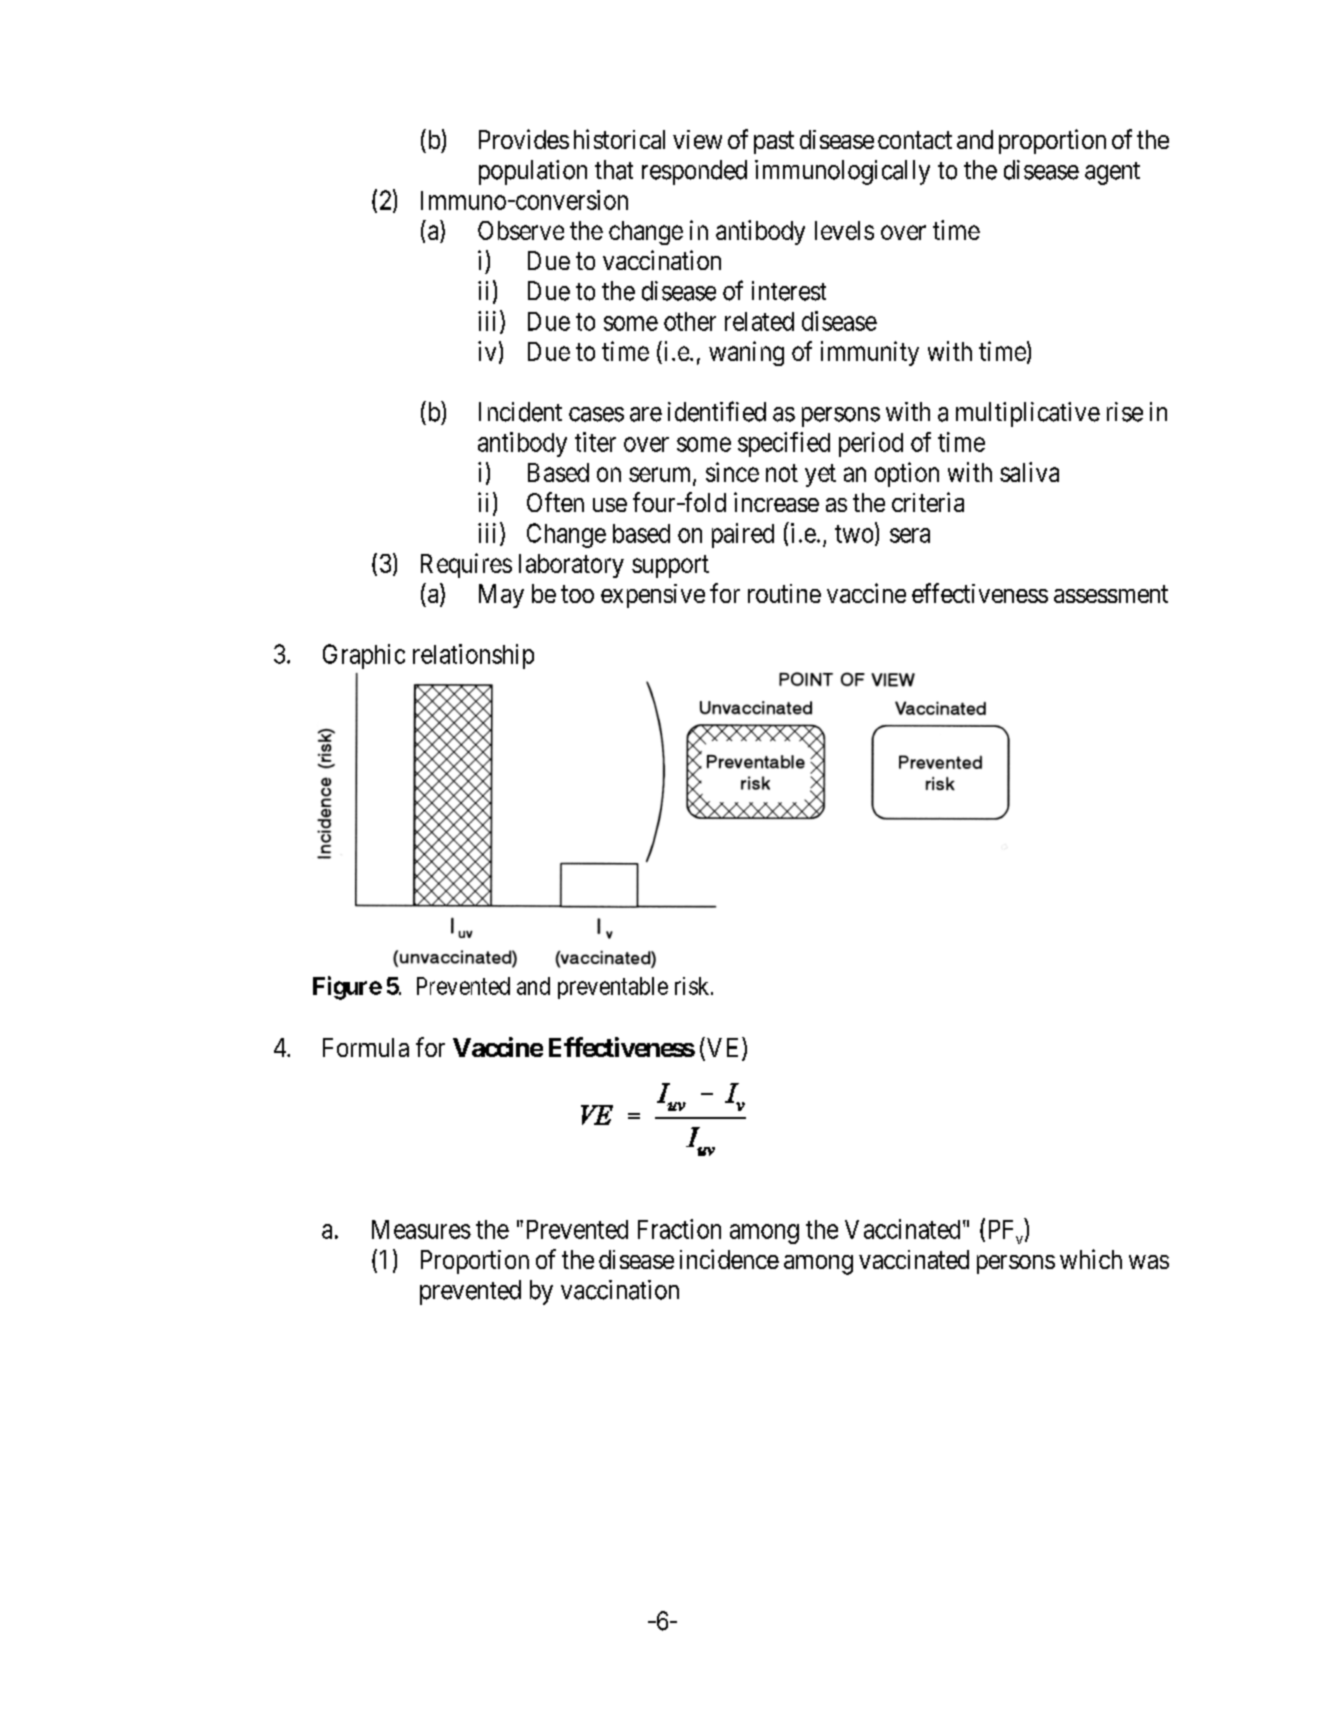  What do you see at coordinates (1112, 173) in the image?
I see `agent` at bounding box center [1112, 173].
